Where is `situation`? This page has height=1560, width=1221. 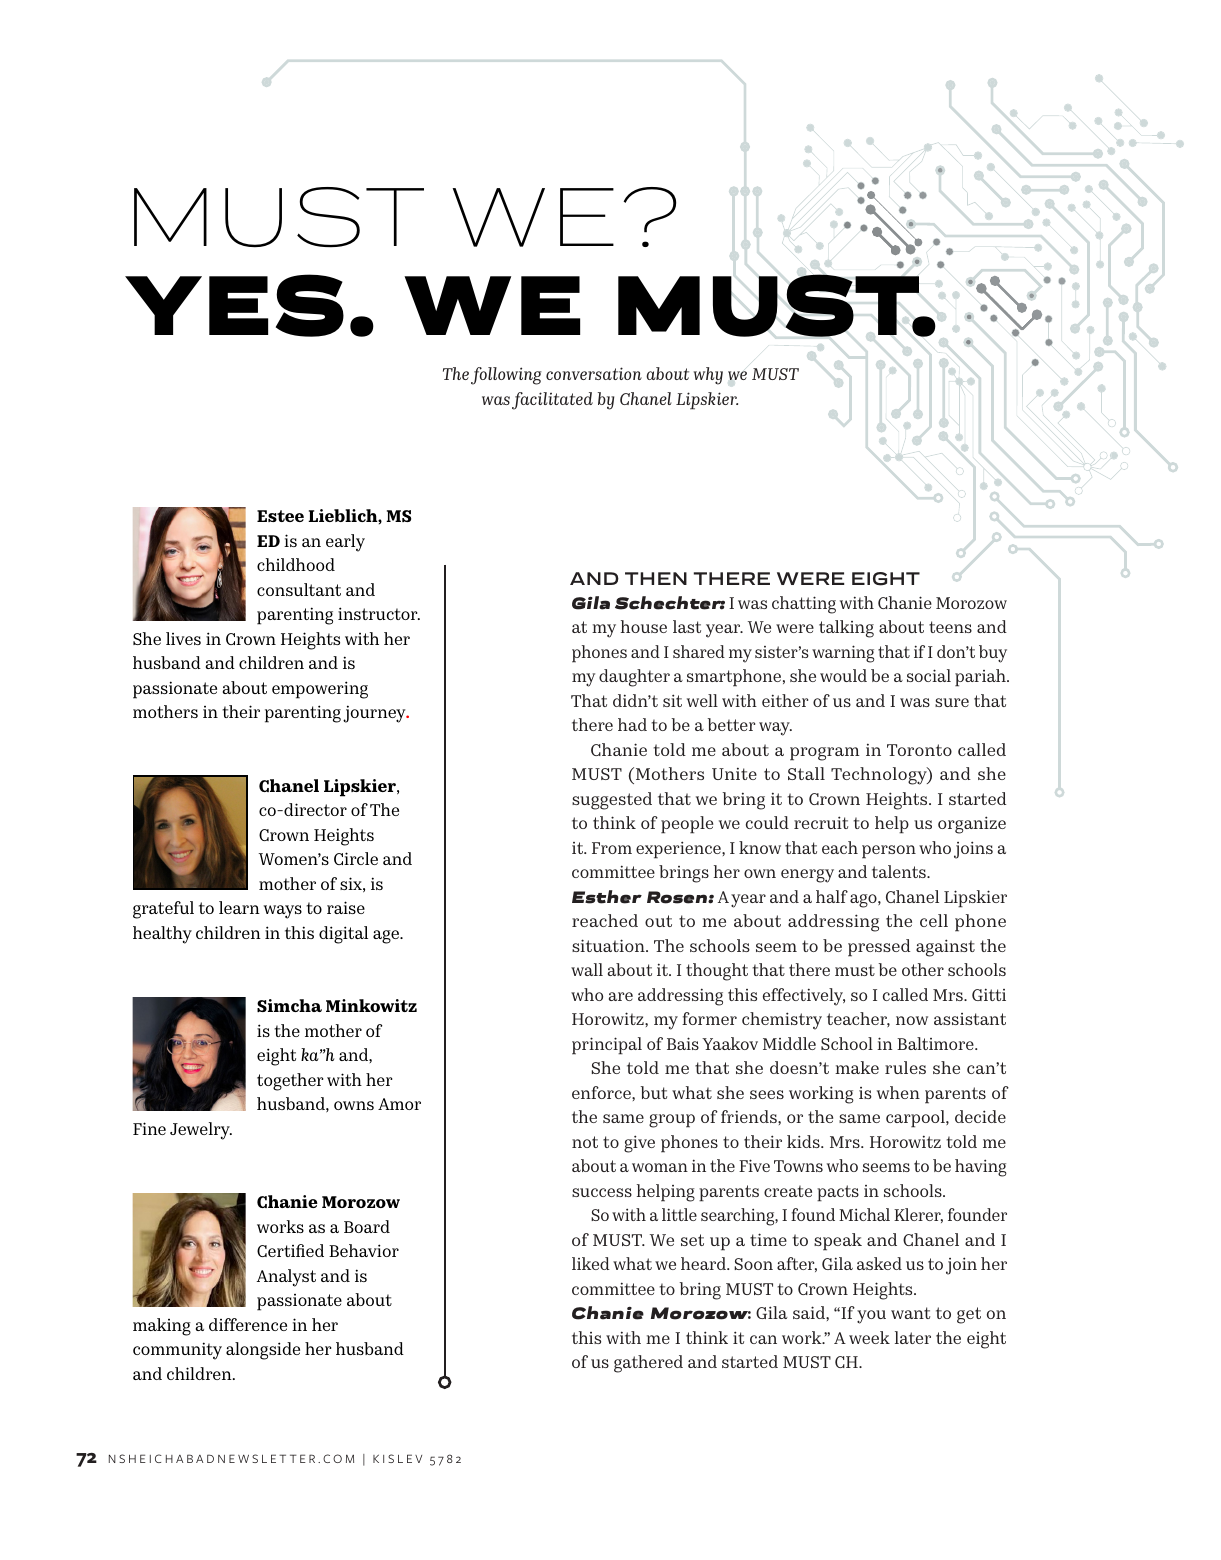
situation is located at coordinates (609, 945).
